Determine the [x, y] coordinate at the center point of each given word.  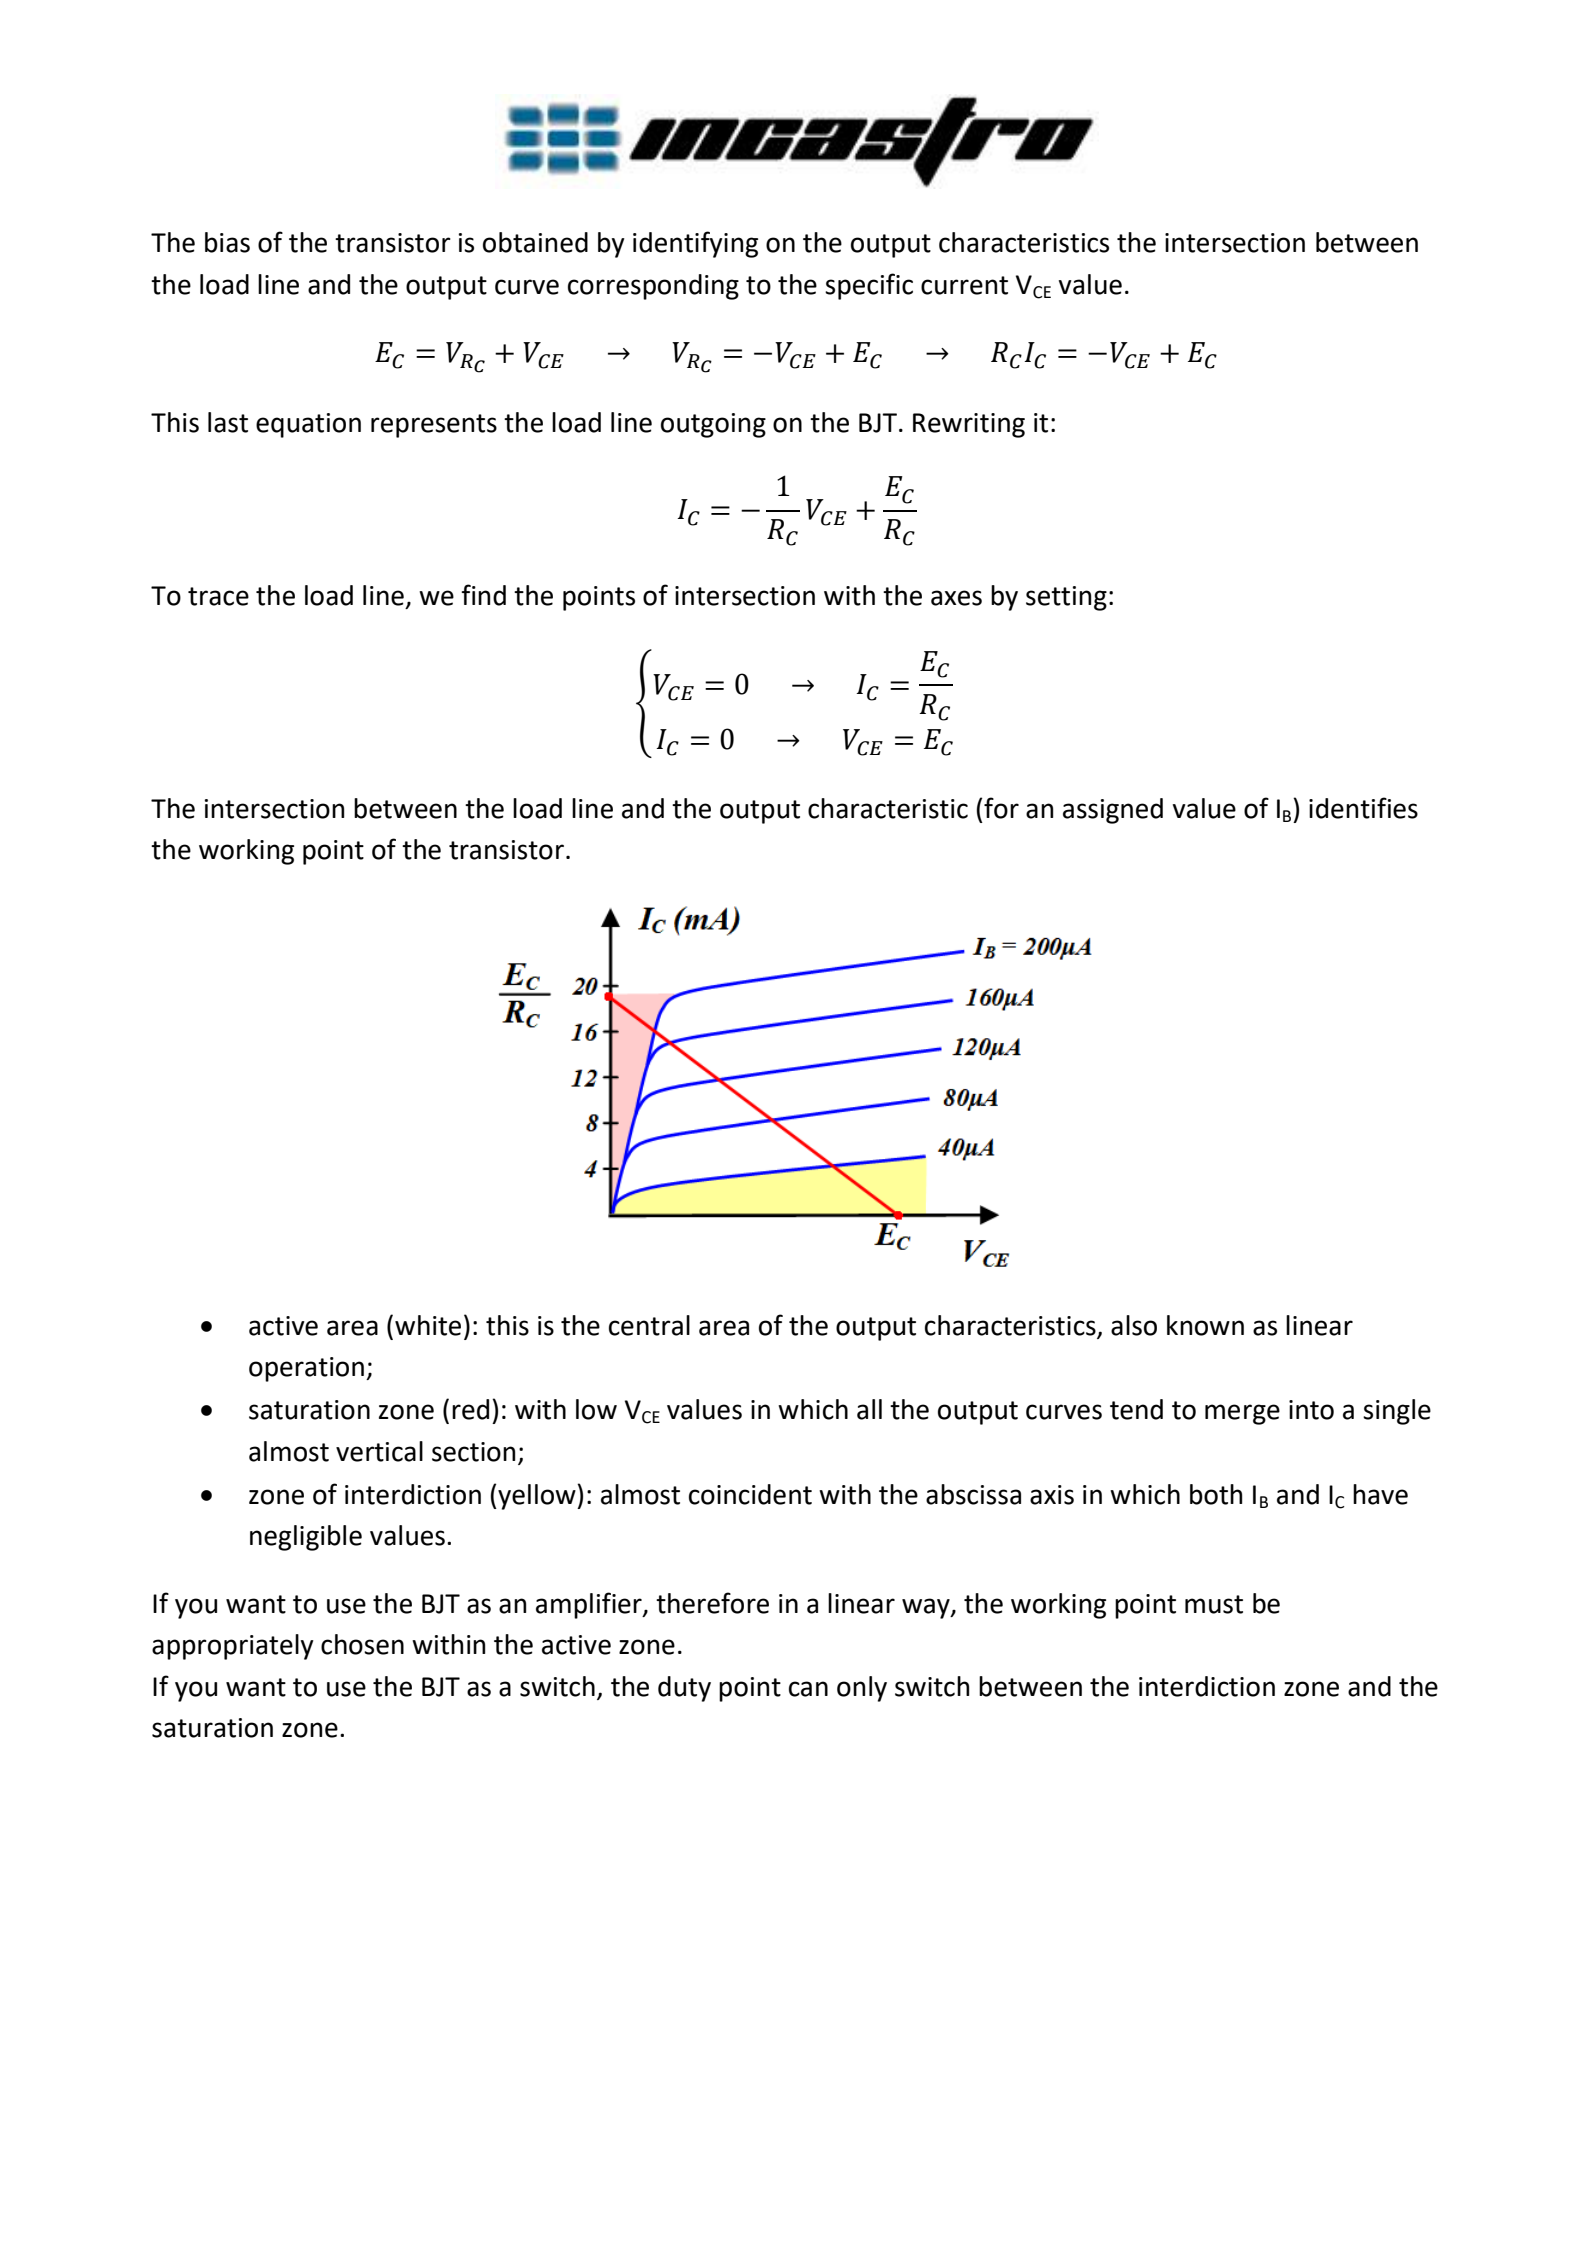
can [808, 1689]
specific [869, 286]
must [1214, 1604]
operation [306, 1369]
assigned [1113, 811]
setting [1066, 598]
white [428, 1325]
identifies [1363, 808]
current [964, 285]
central [649, 1325]
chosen [362, 1644]
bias [227, 242]
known [1205, 1325]
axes [956, 598]
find [483, 595]
